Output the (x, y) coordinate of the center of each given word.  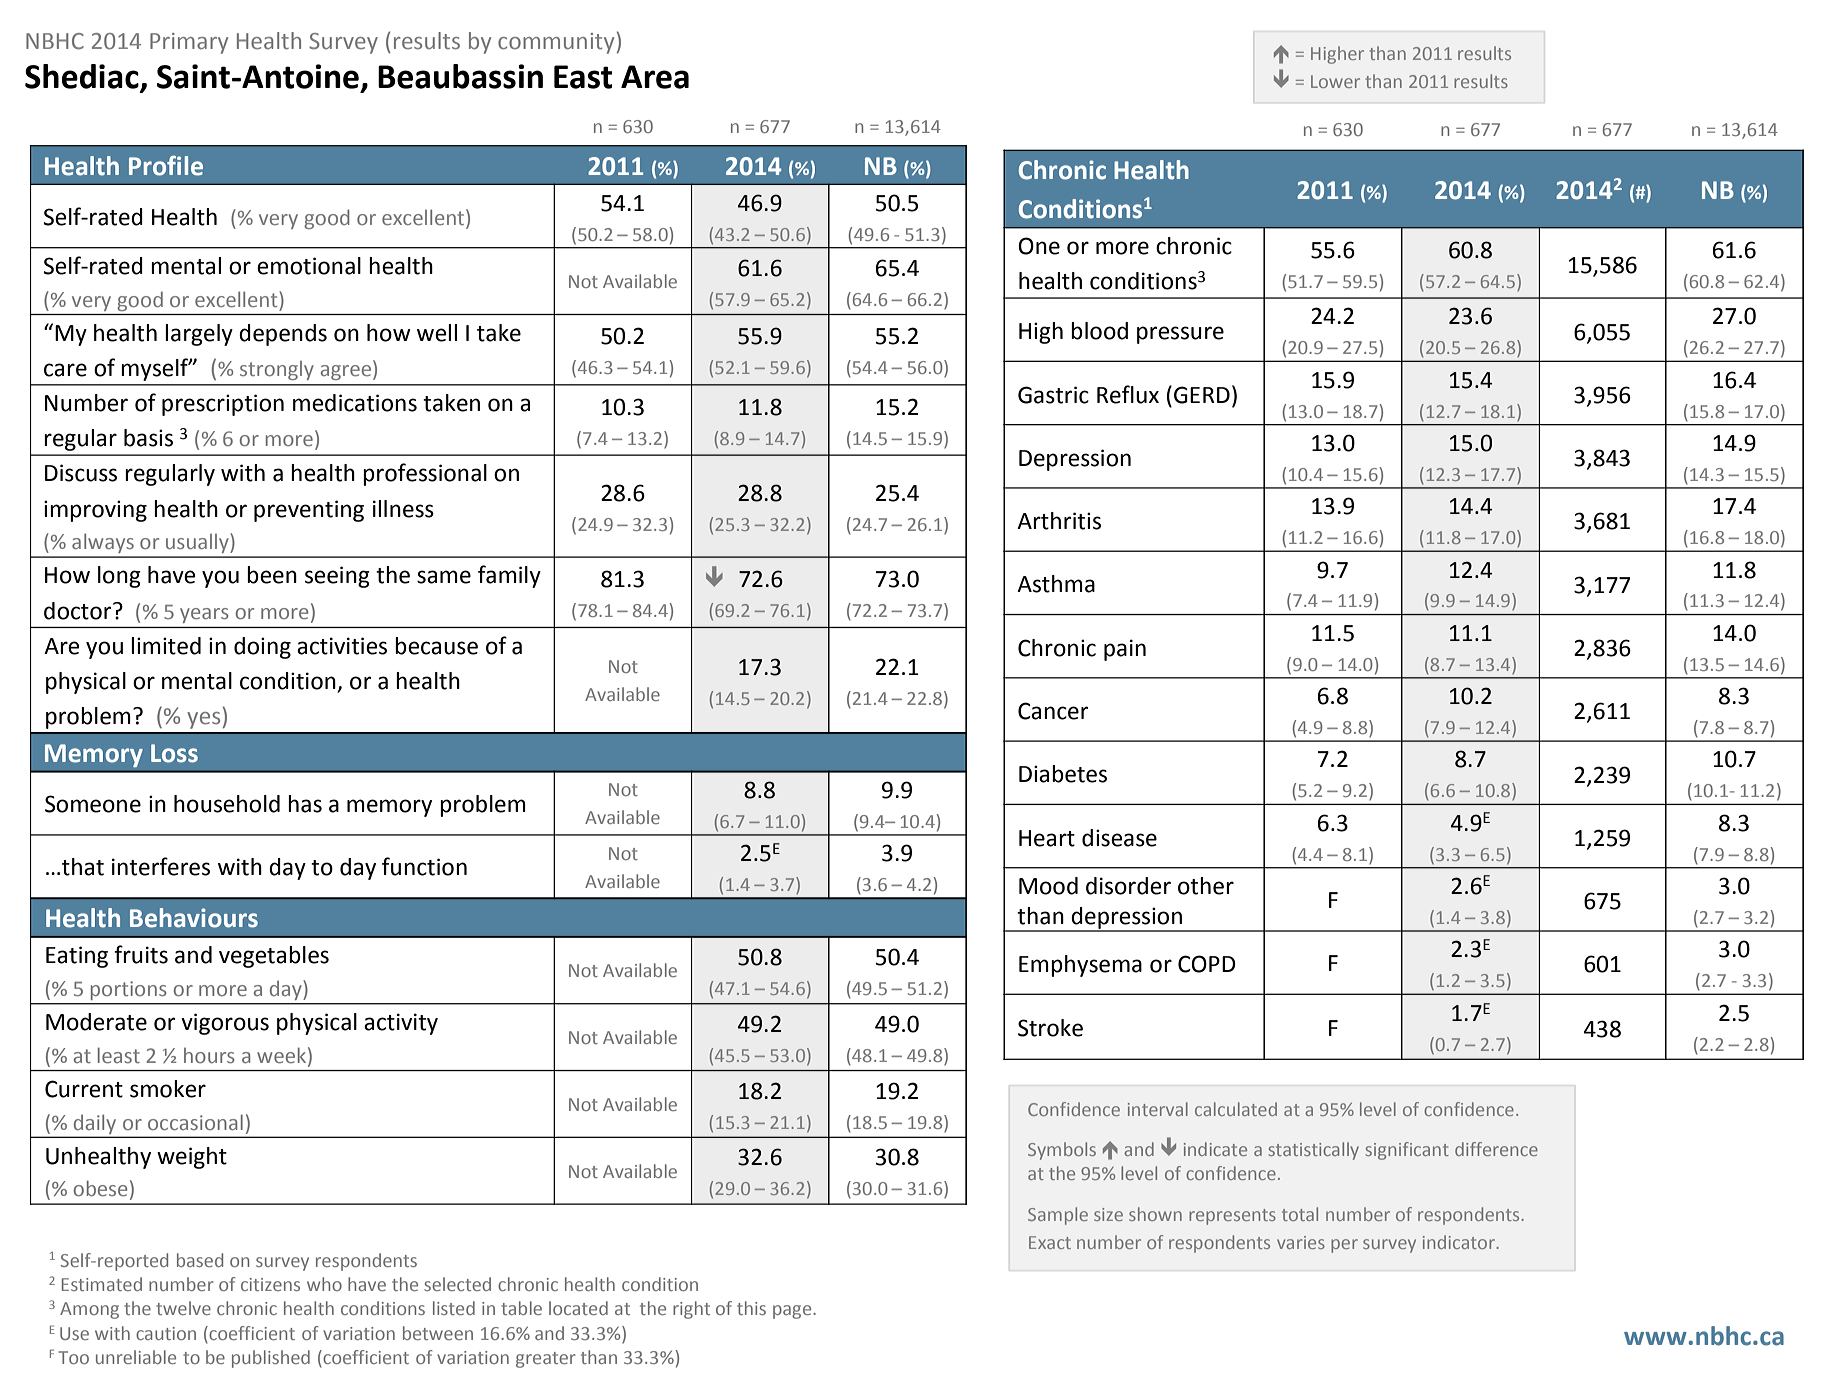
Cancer (1053, 711)
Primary (189, 43)
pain (1125, 650)
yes (203, 720)
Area (655, 77)
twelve (183, 1308)
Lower (1335, 81)
